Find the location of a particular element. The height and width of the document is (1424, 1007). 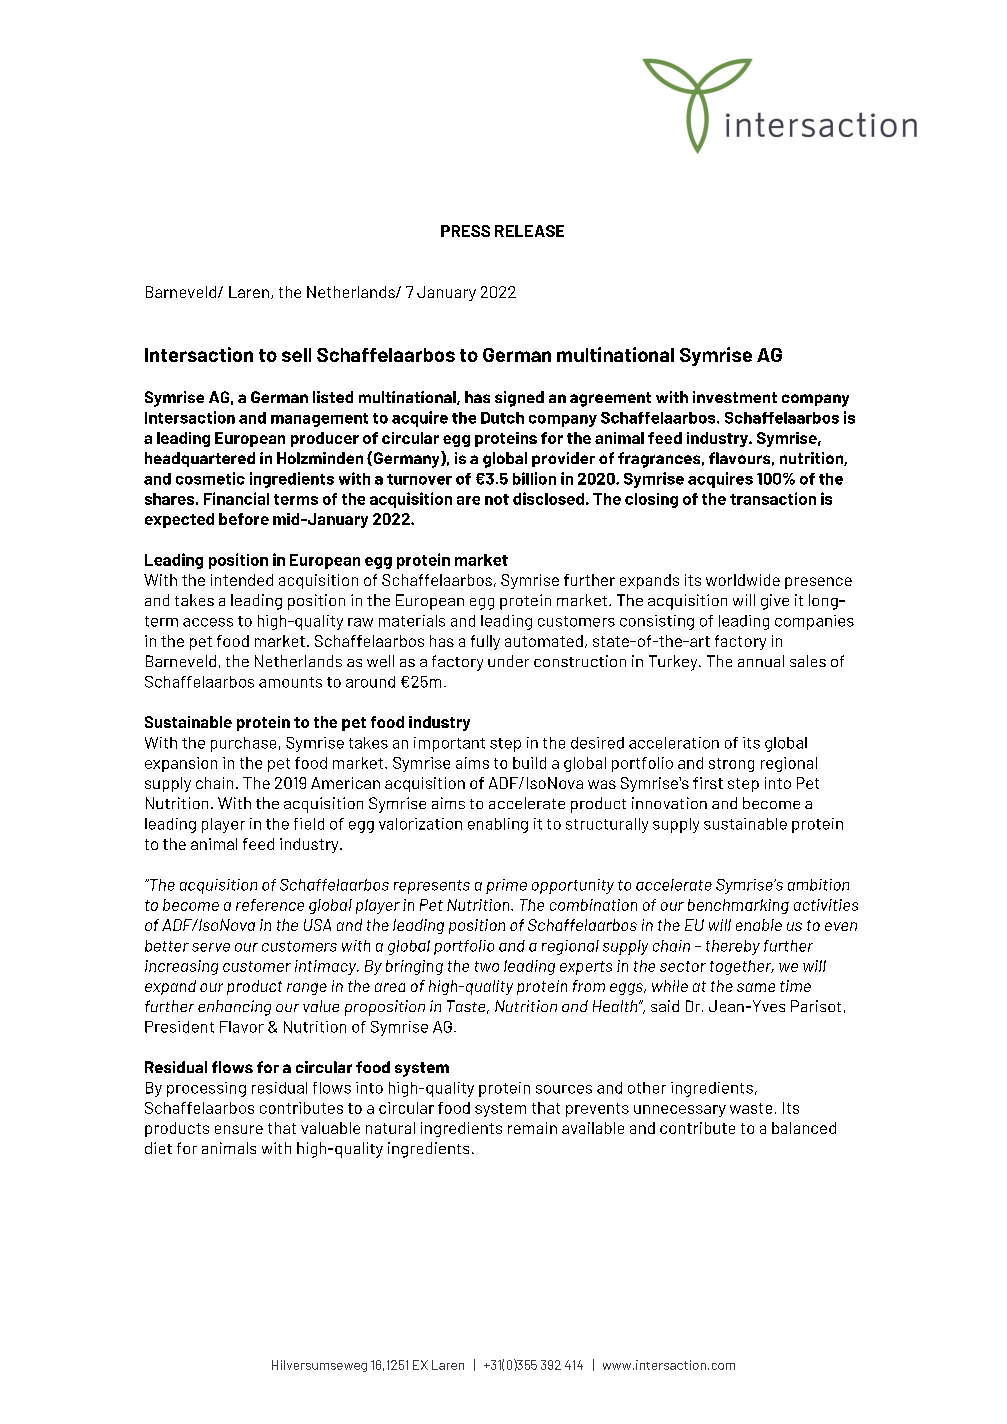

PRESS is located at coordinates (465, 231).
